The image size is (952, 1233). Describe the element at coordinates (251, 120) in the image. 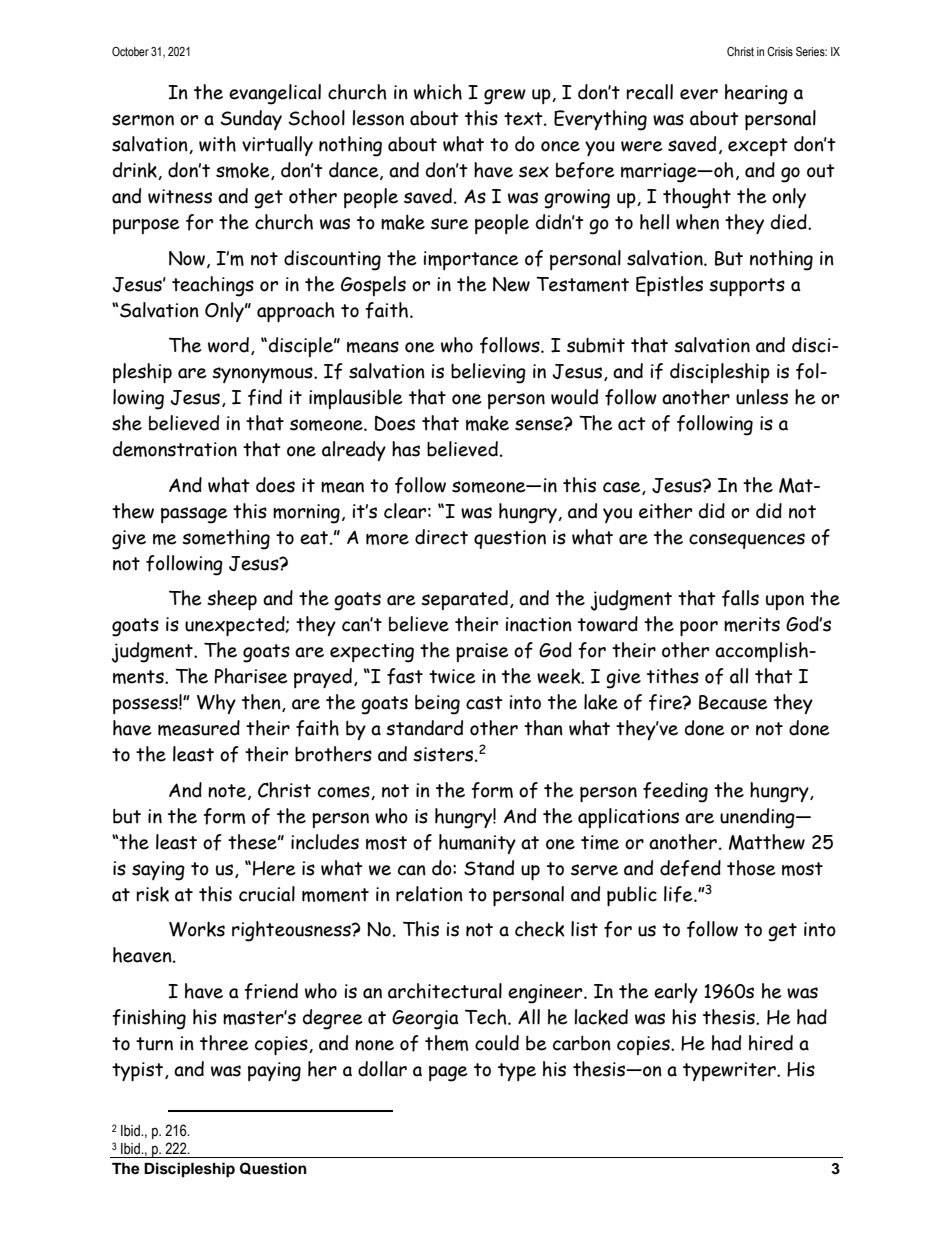

I see `Sunday` at that location.
